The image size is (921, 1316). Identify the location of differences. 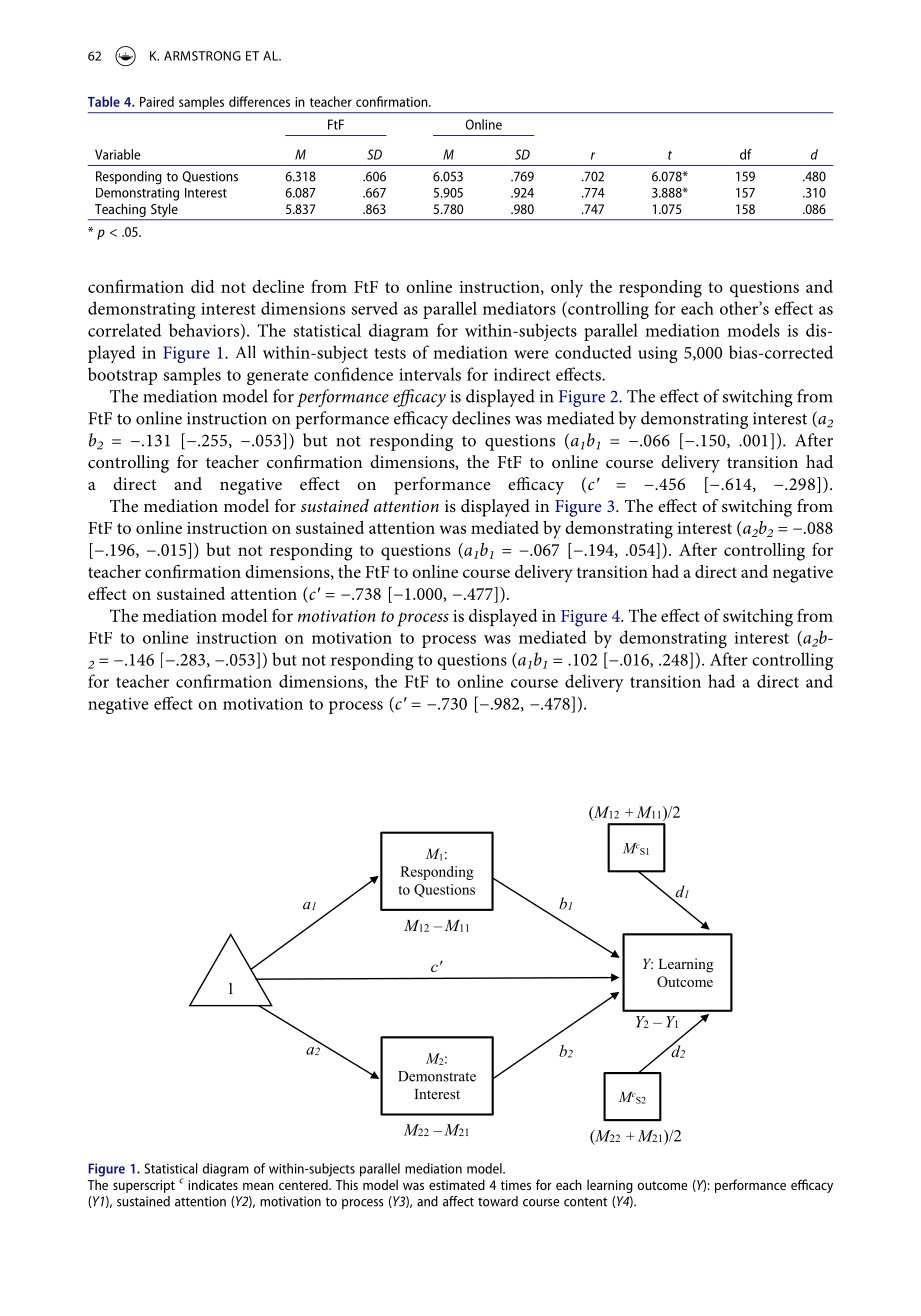
(259, 101).
